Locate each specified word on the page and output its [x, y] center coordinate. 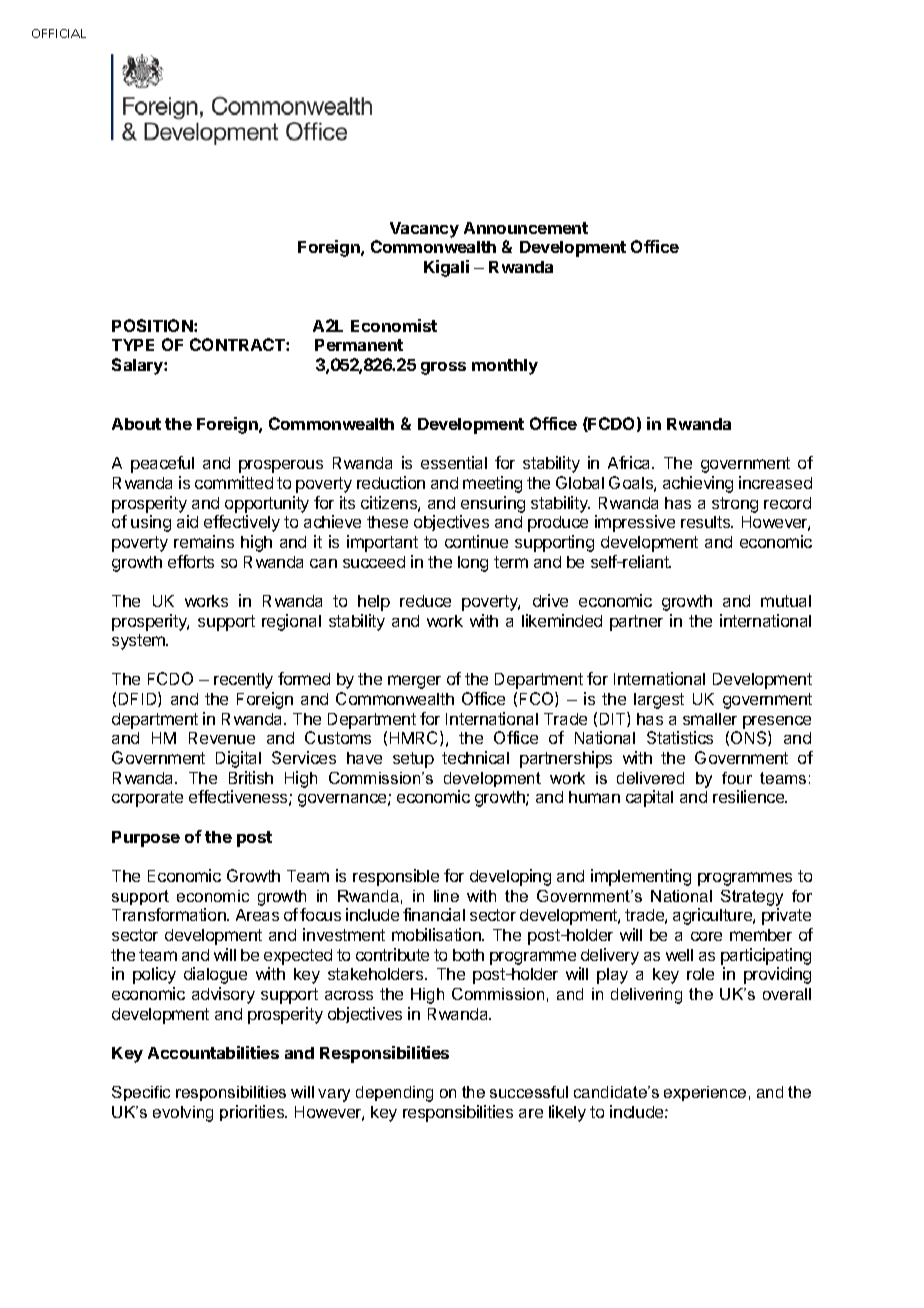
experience [705, 1093]
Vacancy [424, 230]
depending [394, 1094]
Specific [141, 1093]
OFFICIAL [59, 33]
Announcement [526, 228]
